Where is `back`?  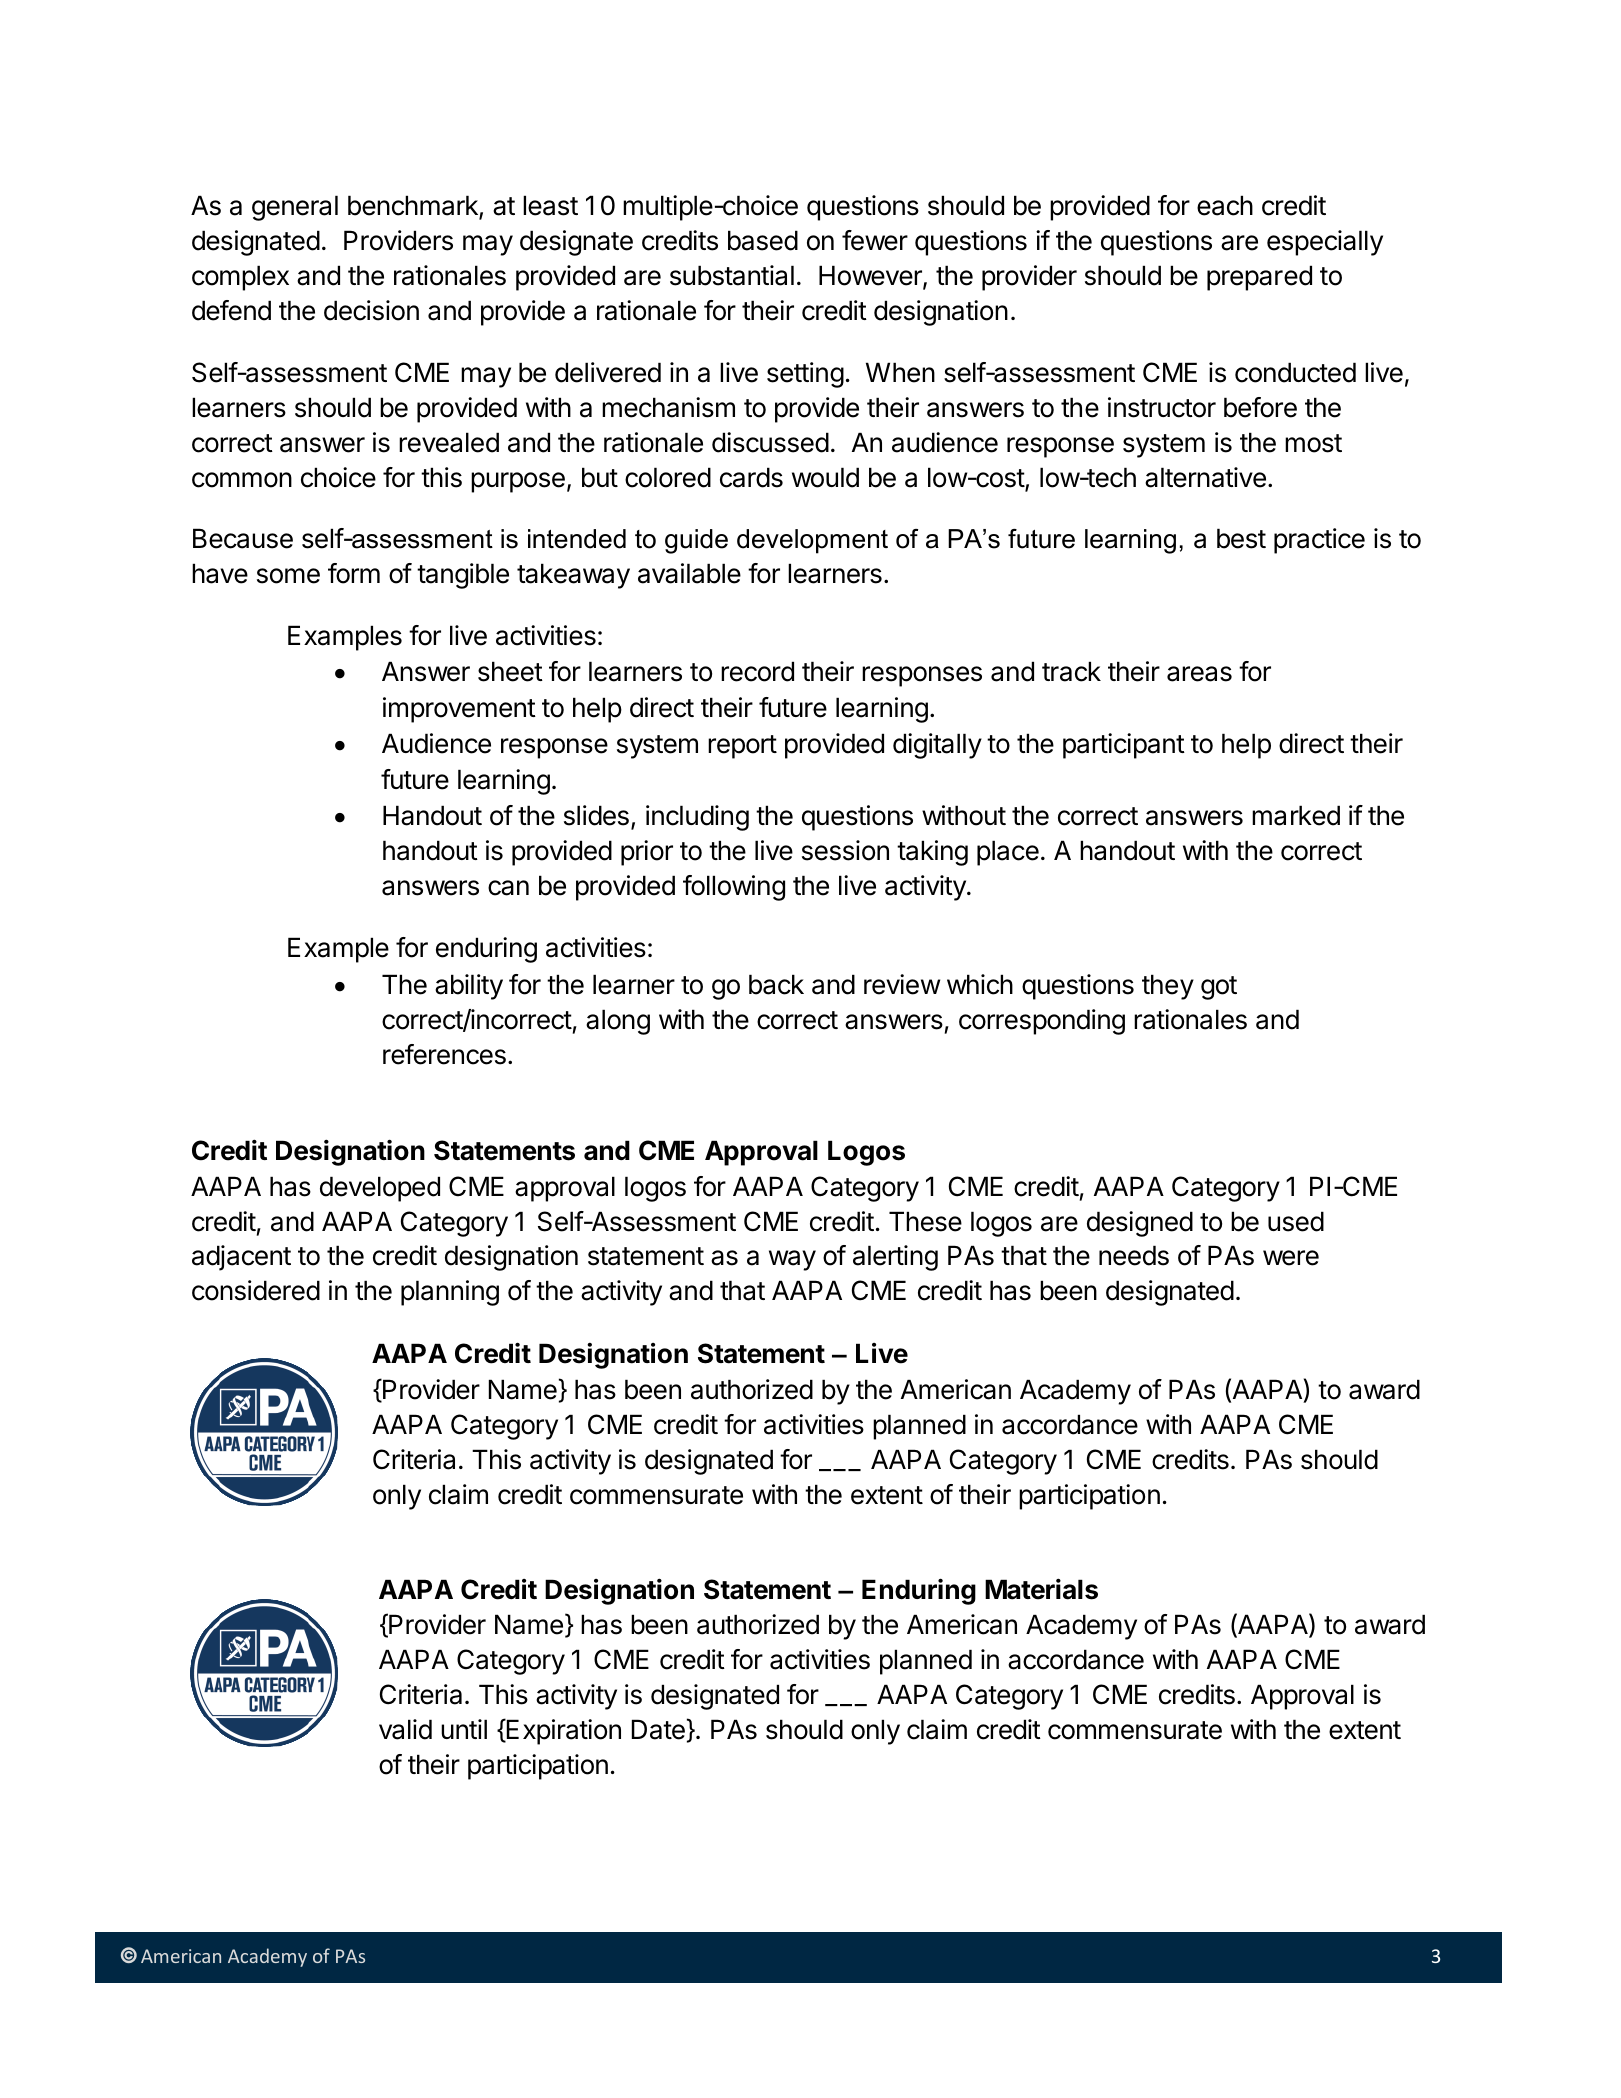 back is located at coordinates (776, 984).
